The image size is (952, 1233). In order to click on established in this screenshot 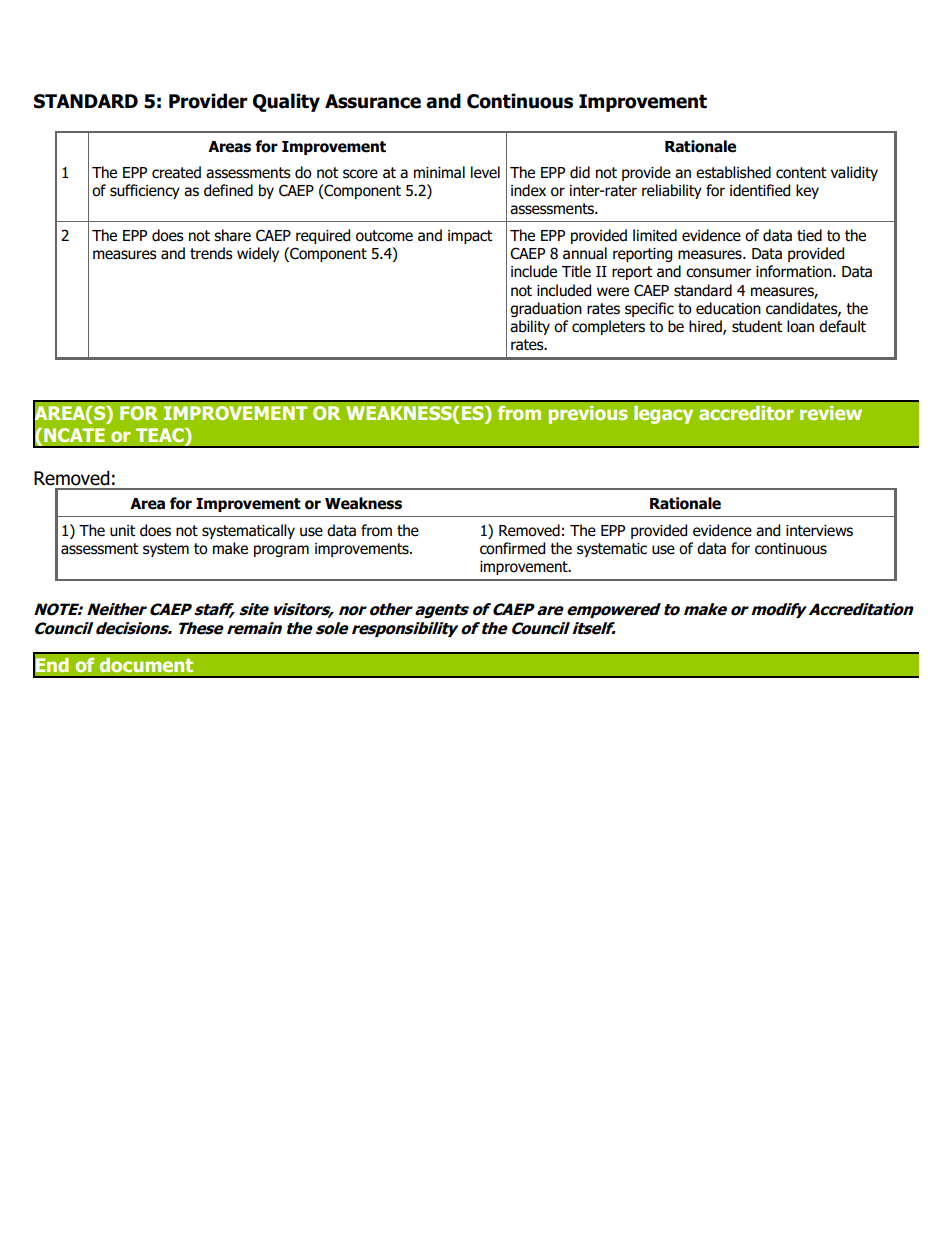, I will do `click(733, 172)`.
